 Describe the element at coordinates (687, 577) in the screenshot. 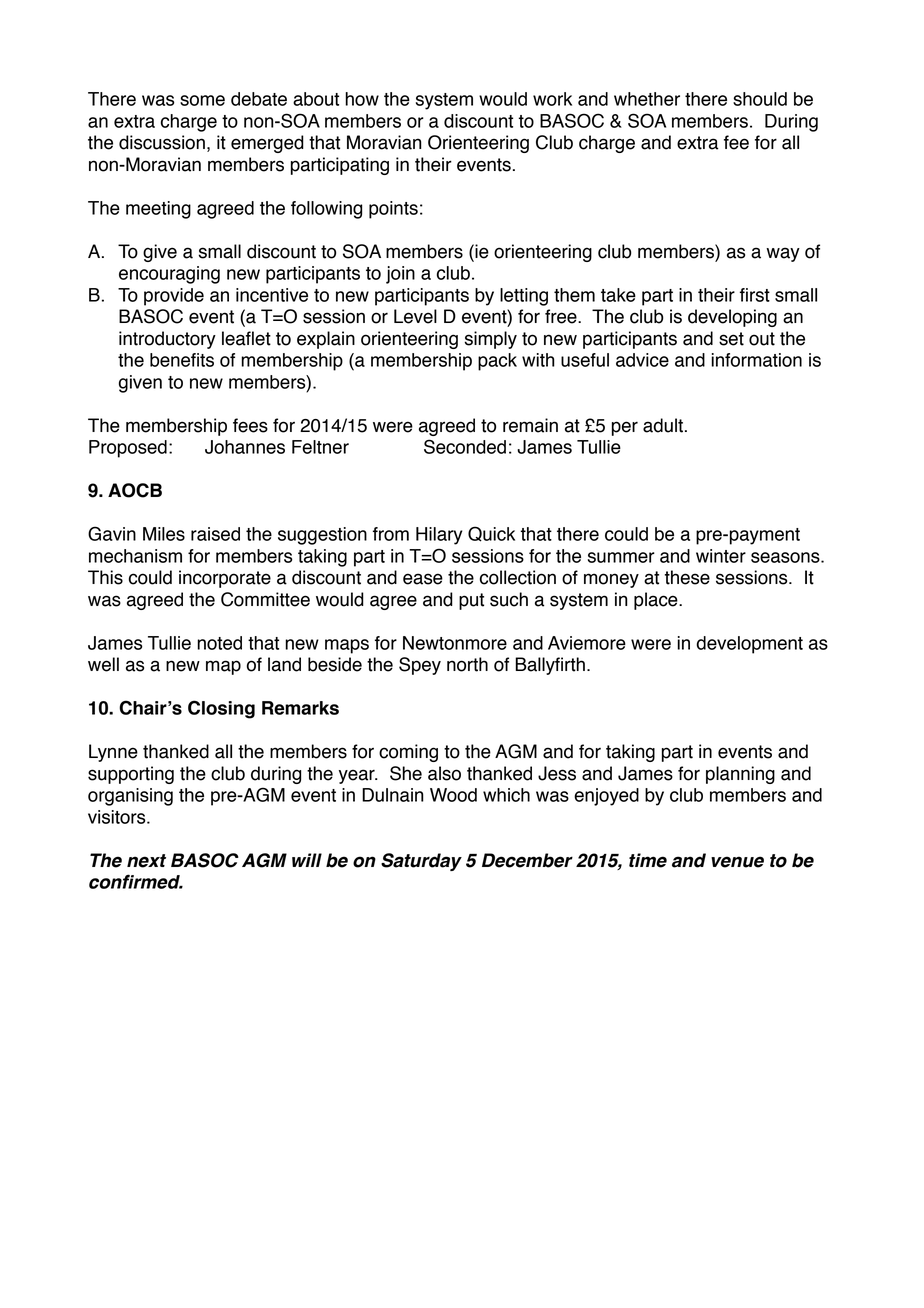

I see `these` at that location.
